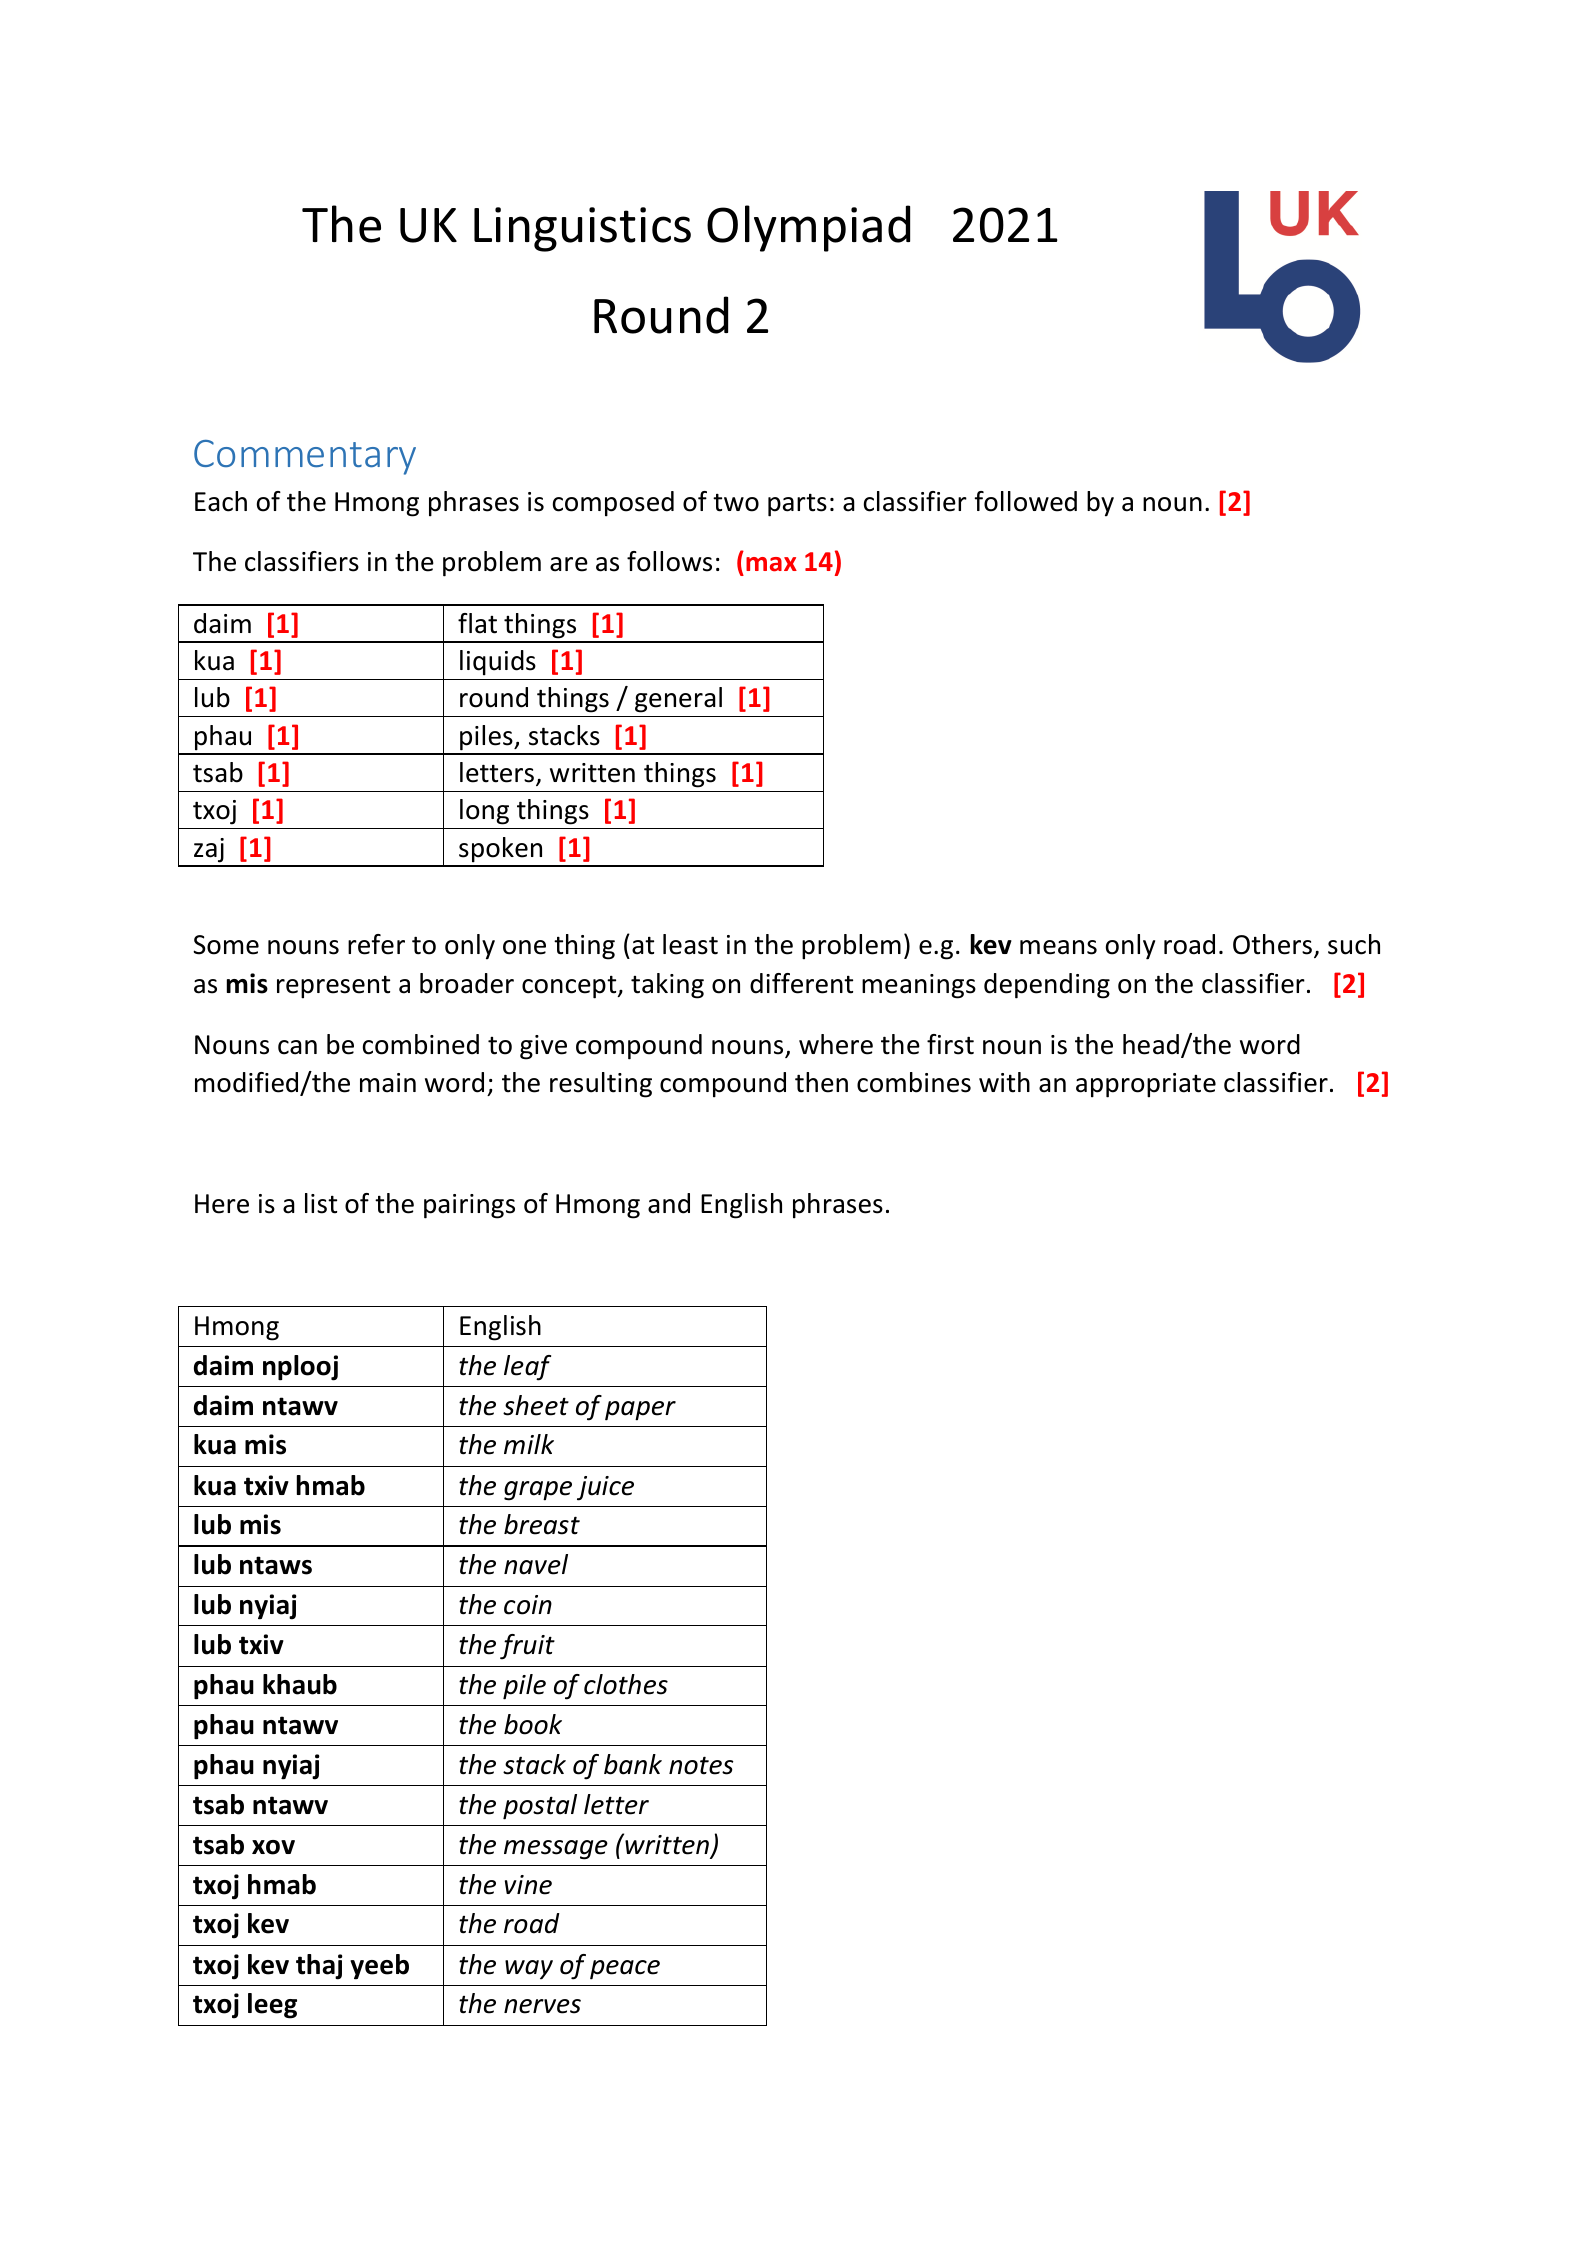 The width and height of the screenshot is (1595, 2255). Describe the element at coordinates (1272, 944) in the screenshot. I see `Others` at that location.
